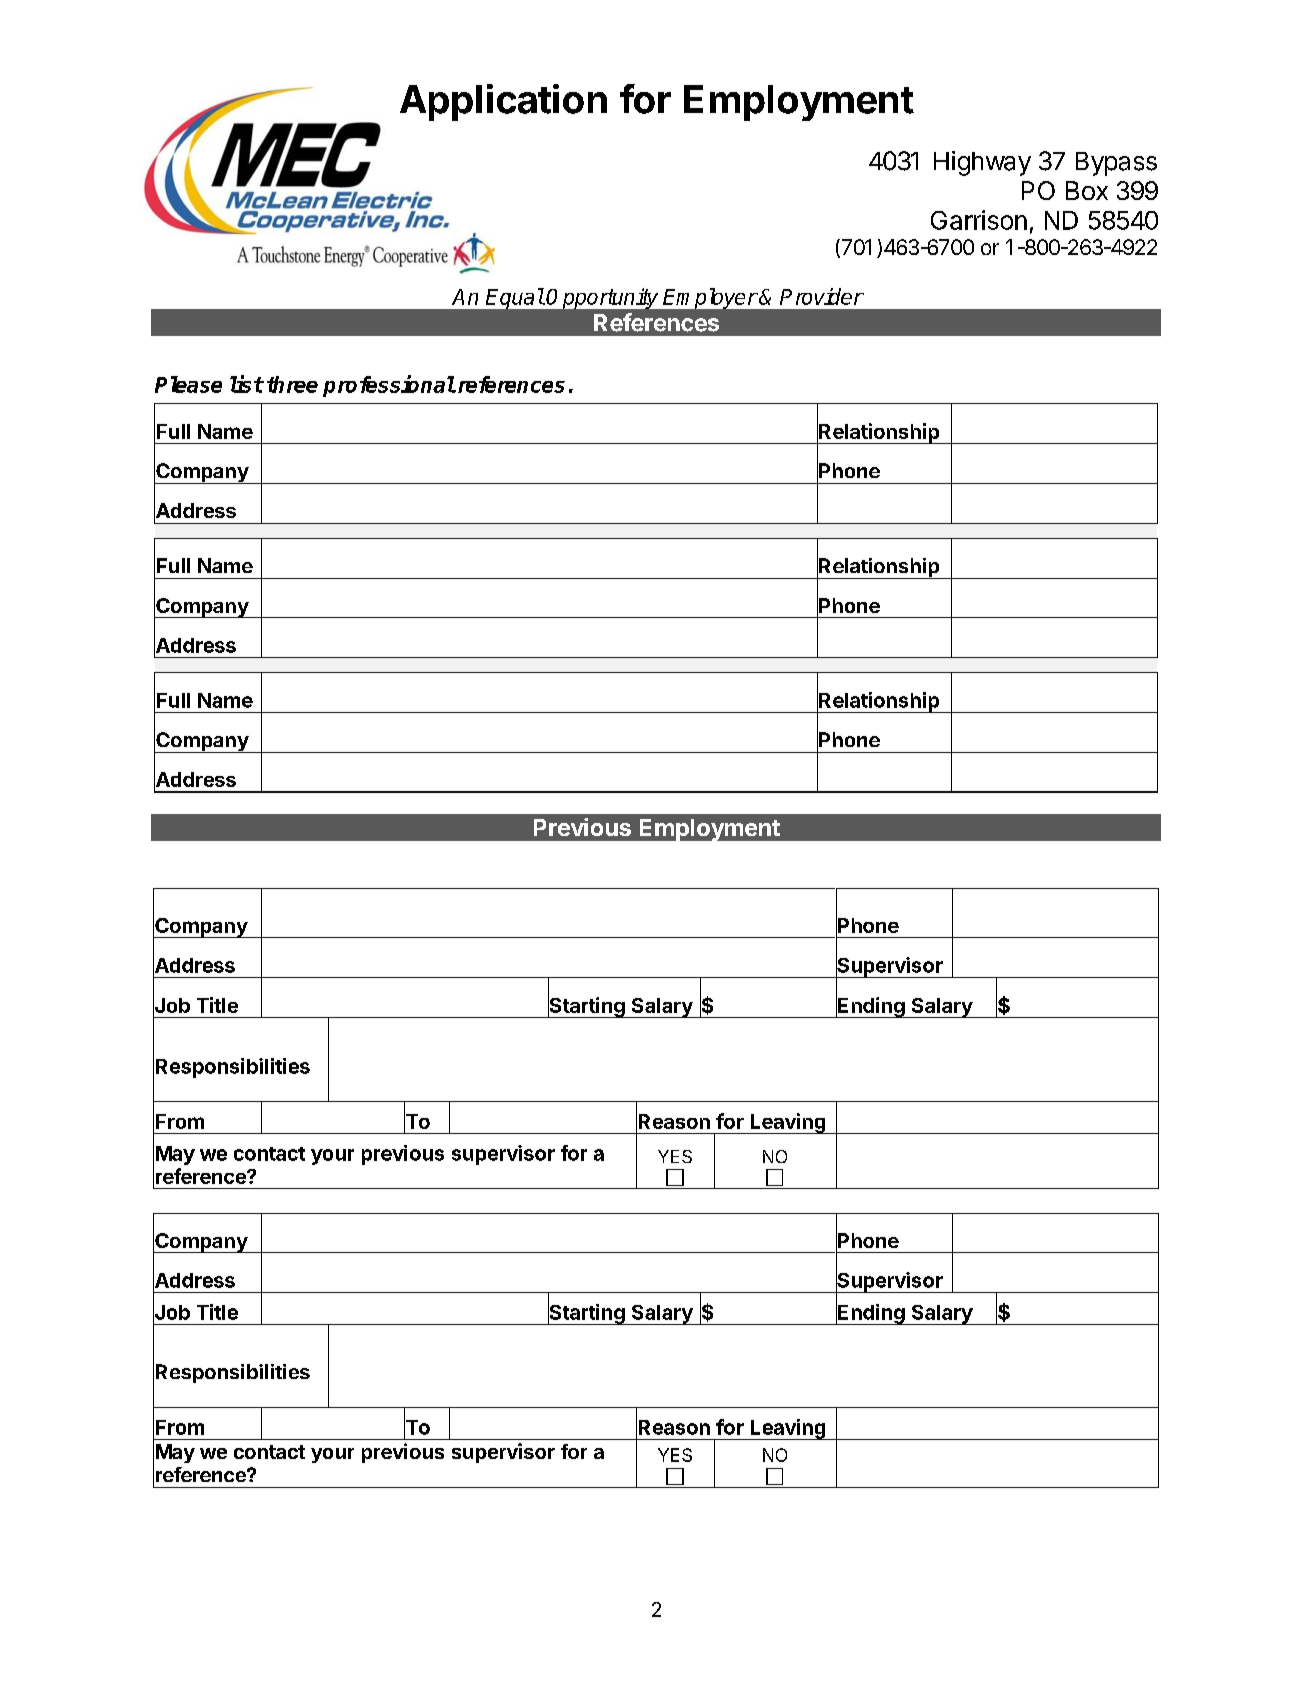 The image size is (1312, 1698). What do you see at coordinates (188, 384) in the screenshot?
I see `Please` at bounding box center [188, 384].
